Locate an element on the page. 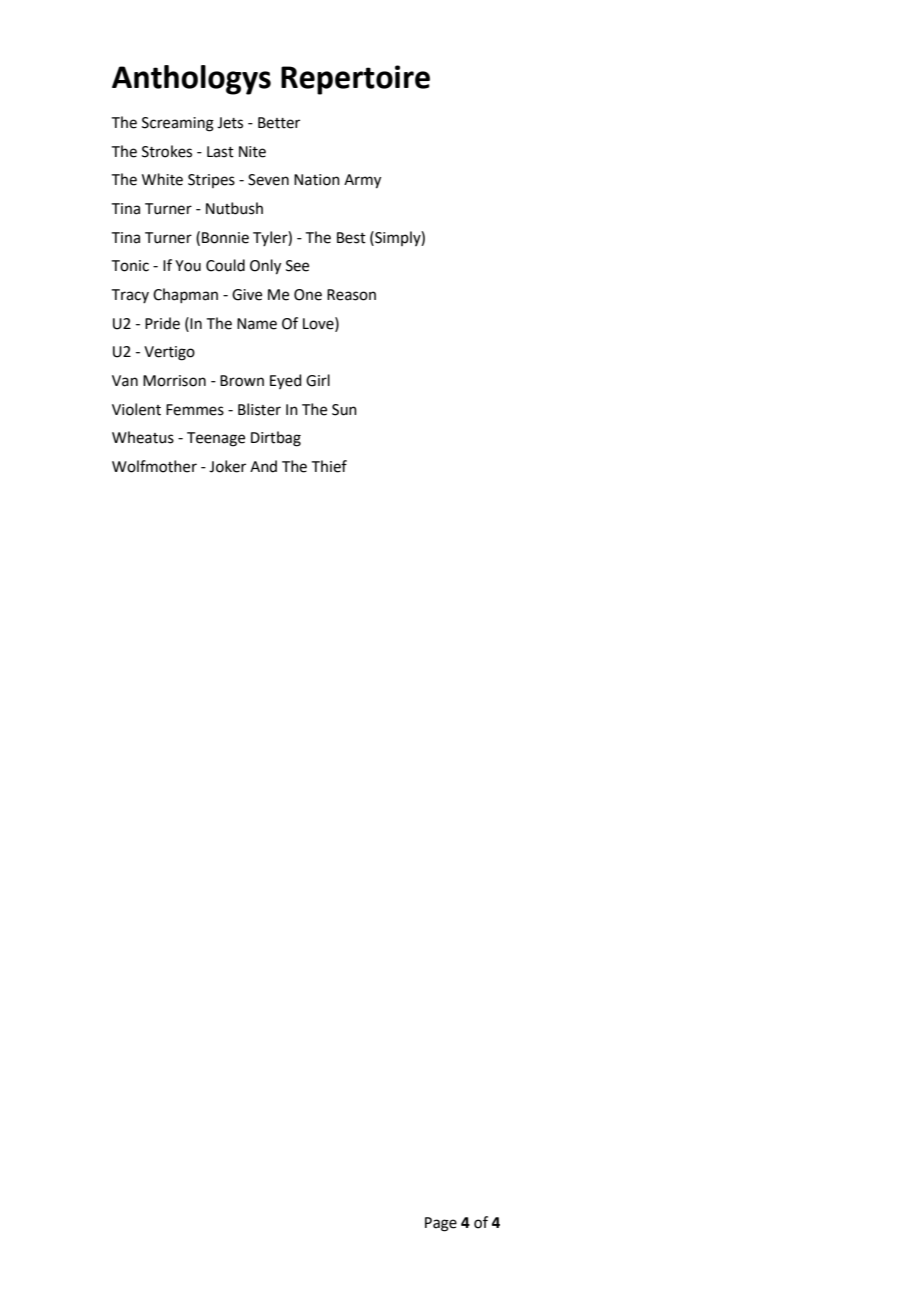 This page has width=924, height=1308. And is located at coordinates (263, 466).
